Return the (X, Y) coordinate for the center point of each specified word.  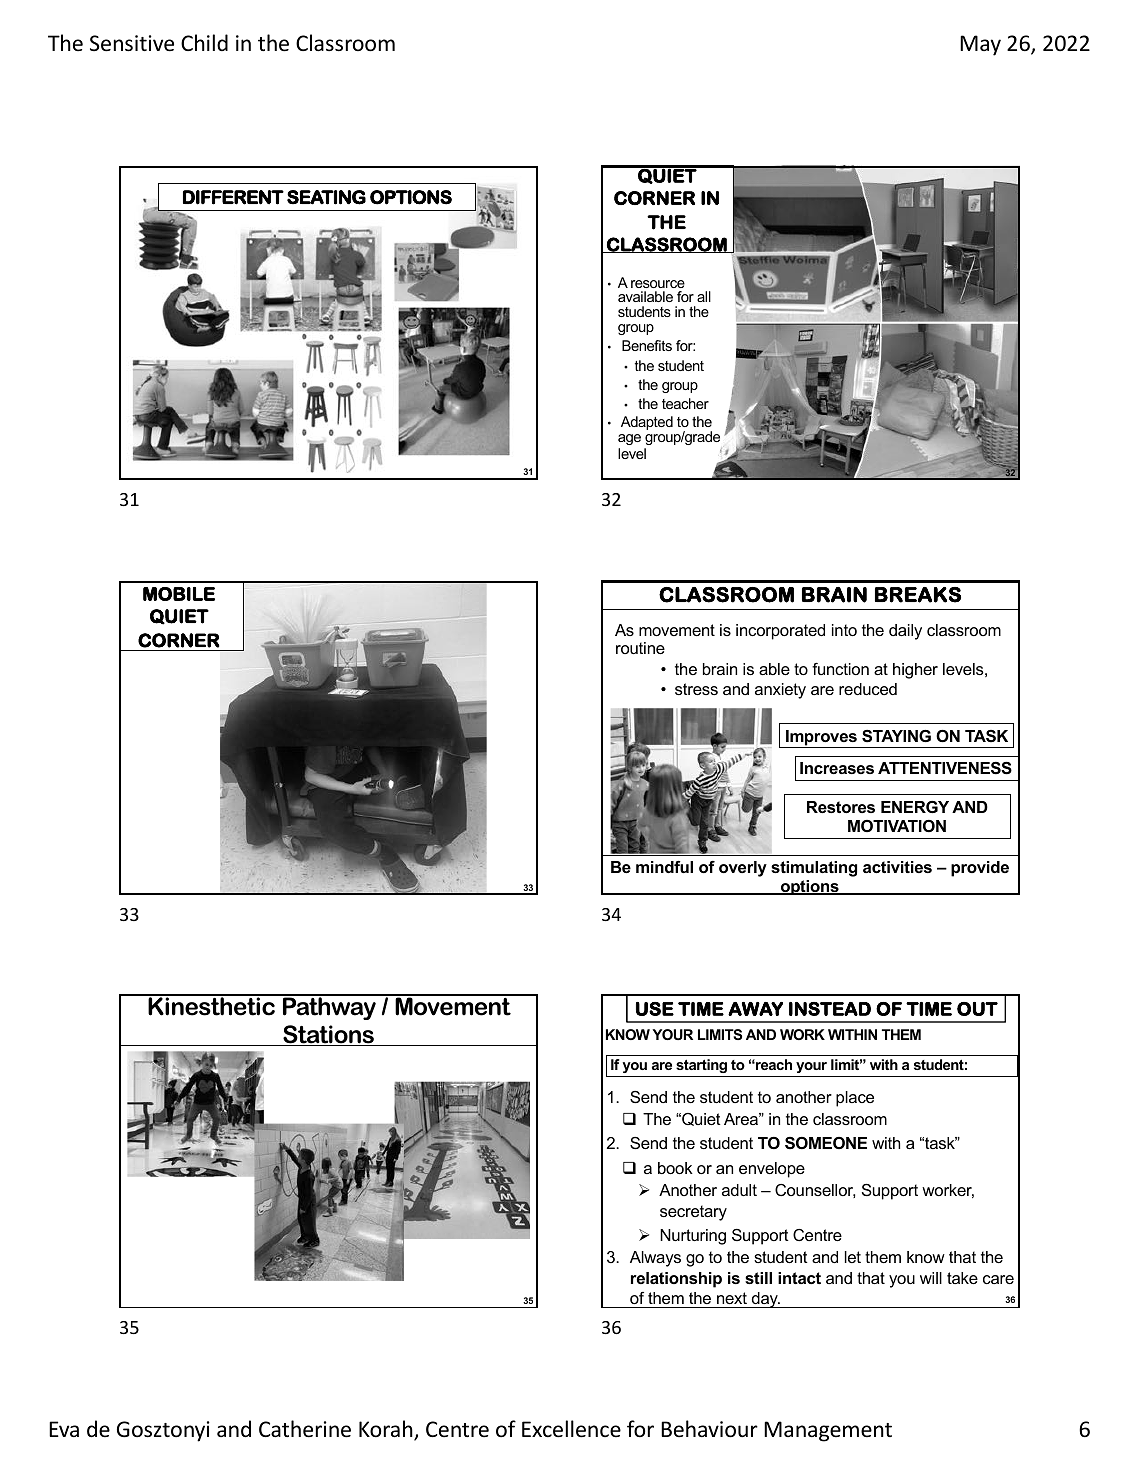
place (855, 1099)
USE (655, 1009)
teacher (685, 403)
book (675, 1168)
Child (204, 42)
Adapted (647, 423)
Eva (64, 1429)
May (980, 45)
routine (640, 648)
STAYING (896, 736)
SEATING (326, 197)
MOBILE (179, 594)
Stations (328, 1035)
